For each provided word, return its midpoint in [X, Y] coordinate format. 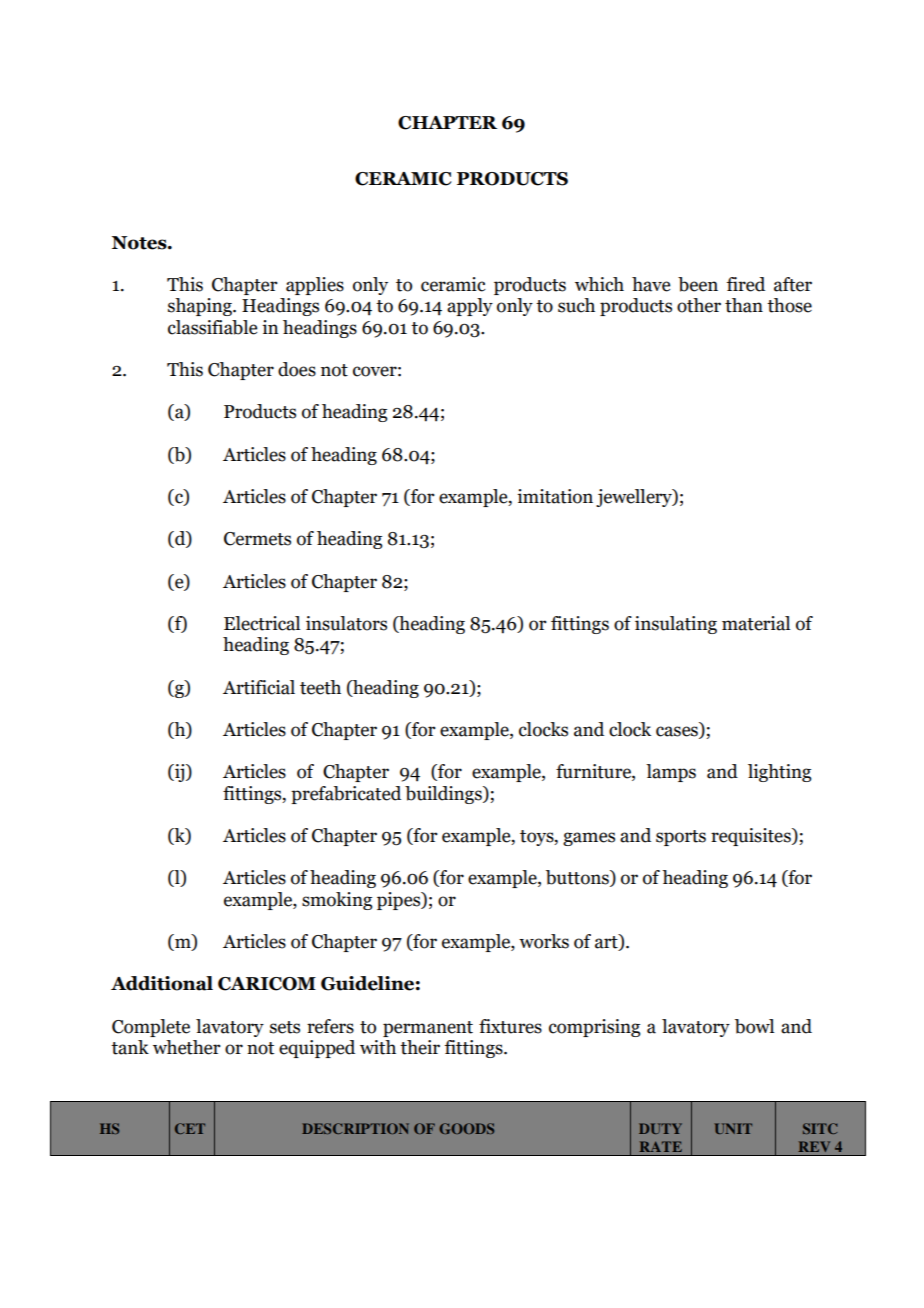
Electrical [262, 623]
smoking [337, 901]
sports [681, 838]
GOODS [466, 1128]
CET [190, 1128]
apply [470, 307]
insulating [676, 625]
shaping [201, 307]
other [699, 305]
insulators [346, 623]
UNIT [733, 1128]
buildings [444, 795]
